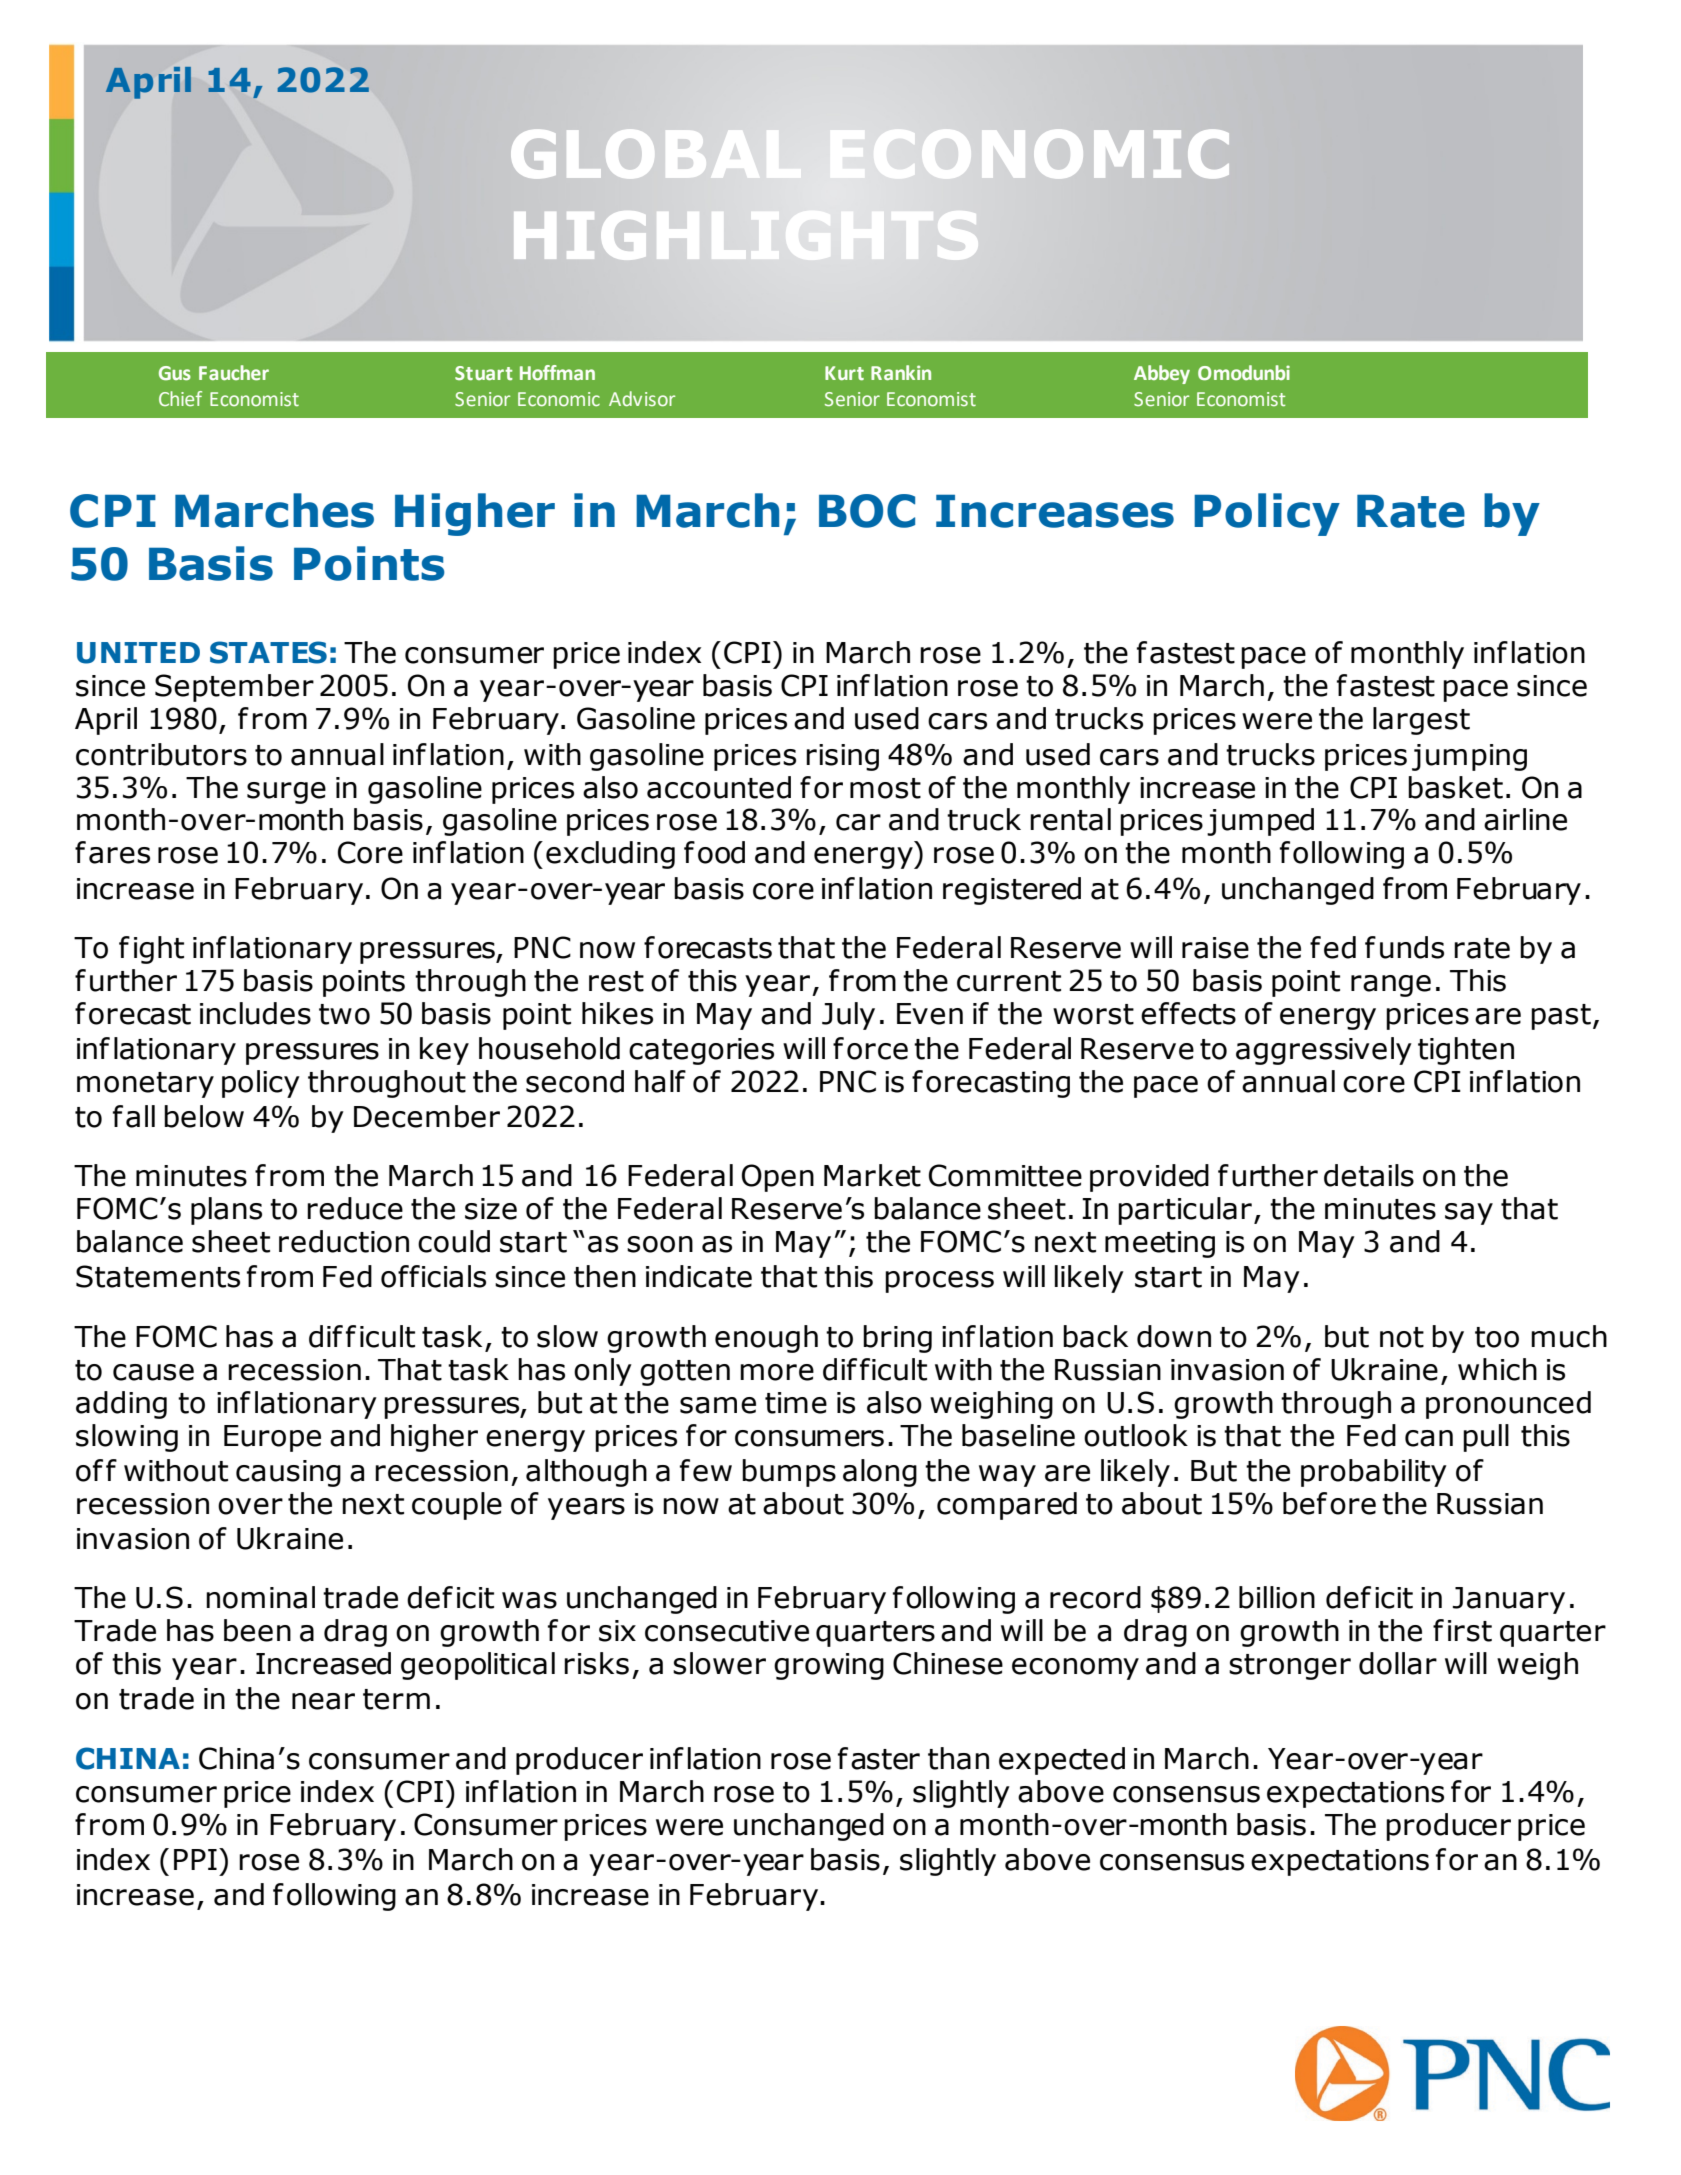 The width and height of the document is (1681, 2175). What do you see at coordinates (1369, 1175) in the document?
I see `details` at bounding box center [1369, 1175].
